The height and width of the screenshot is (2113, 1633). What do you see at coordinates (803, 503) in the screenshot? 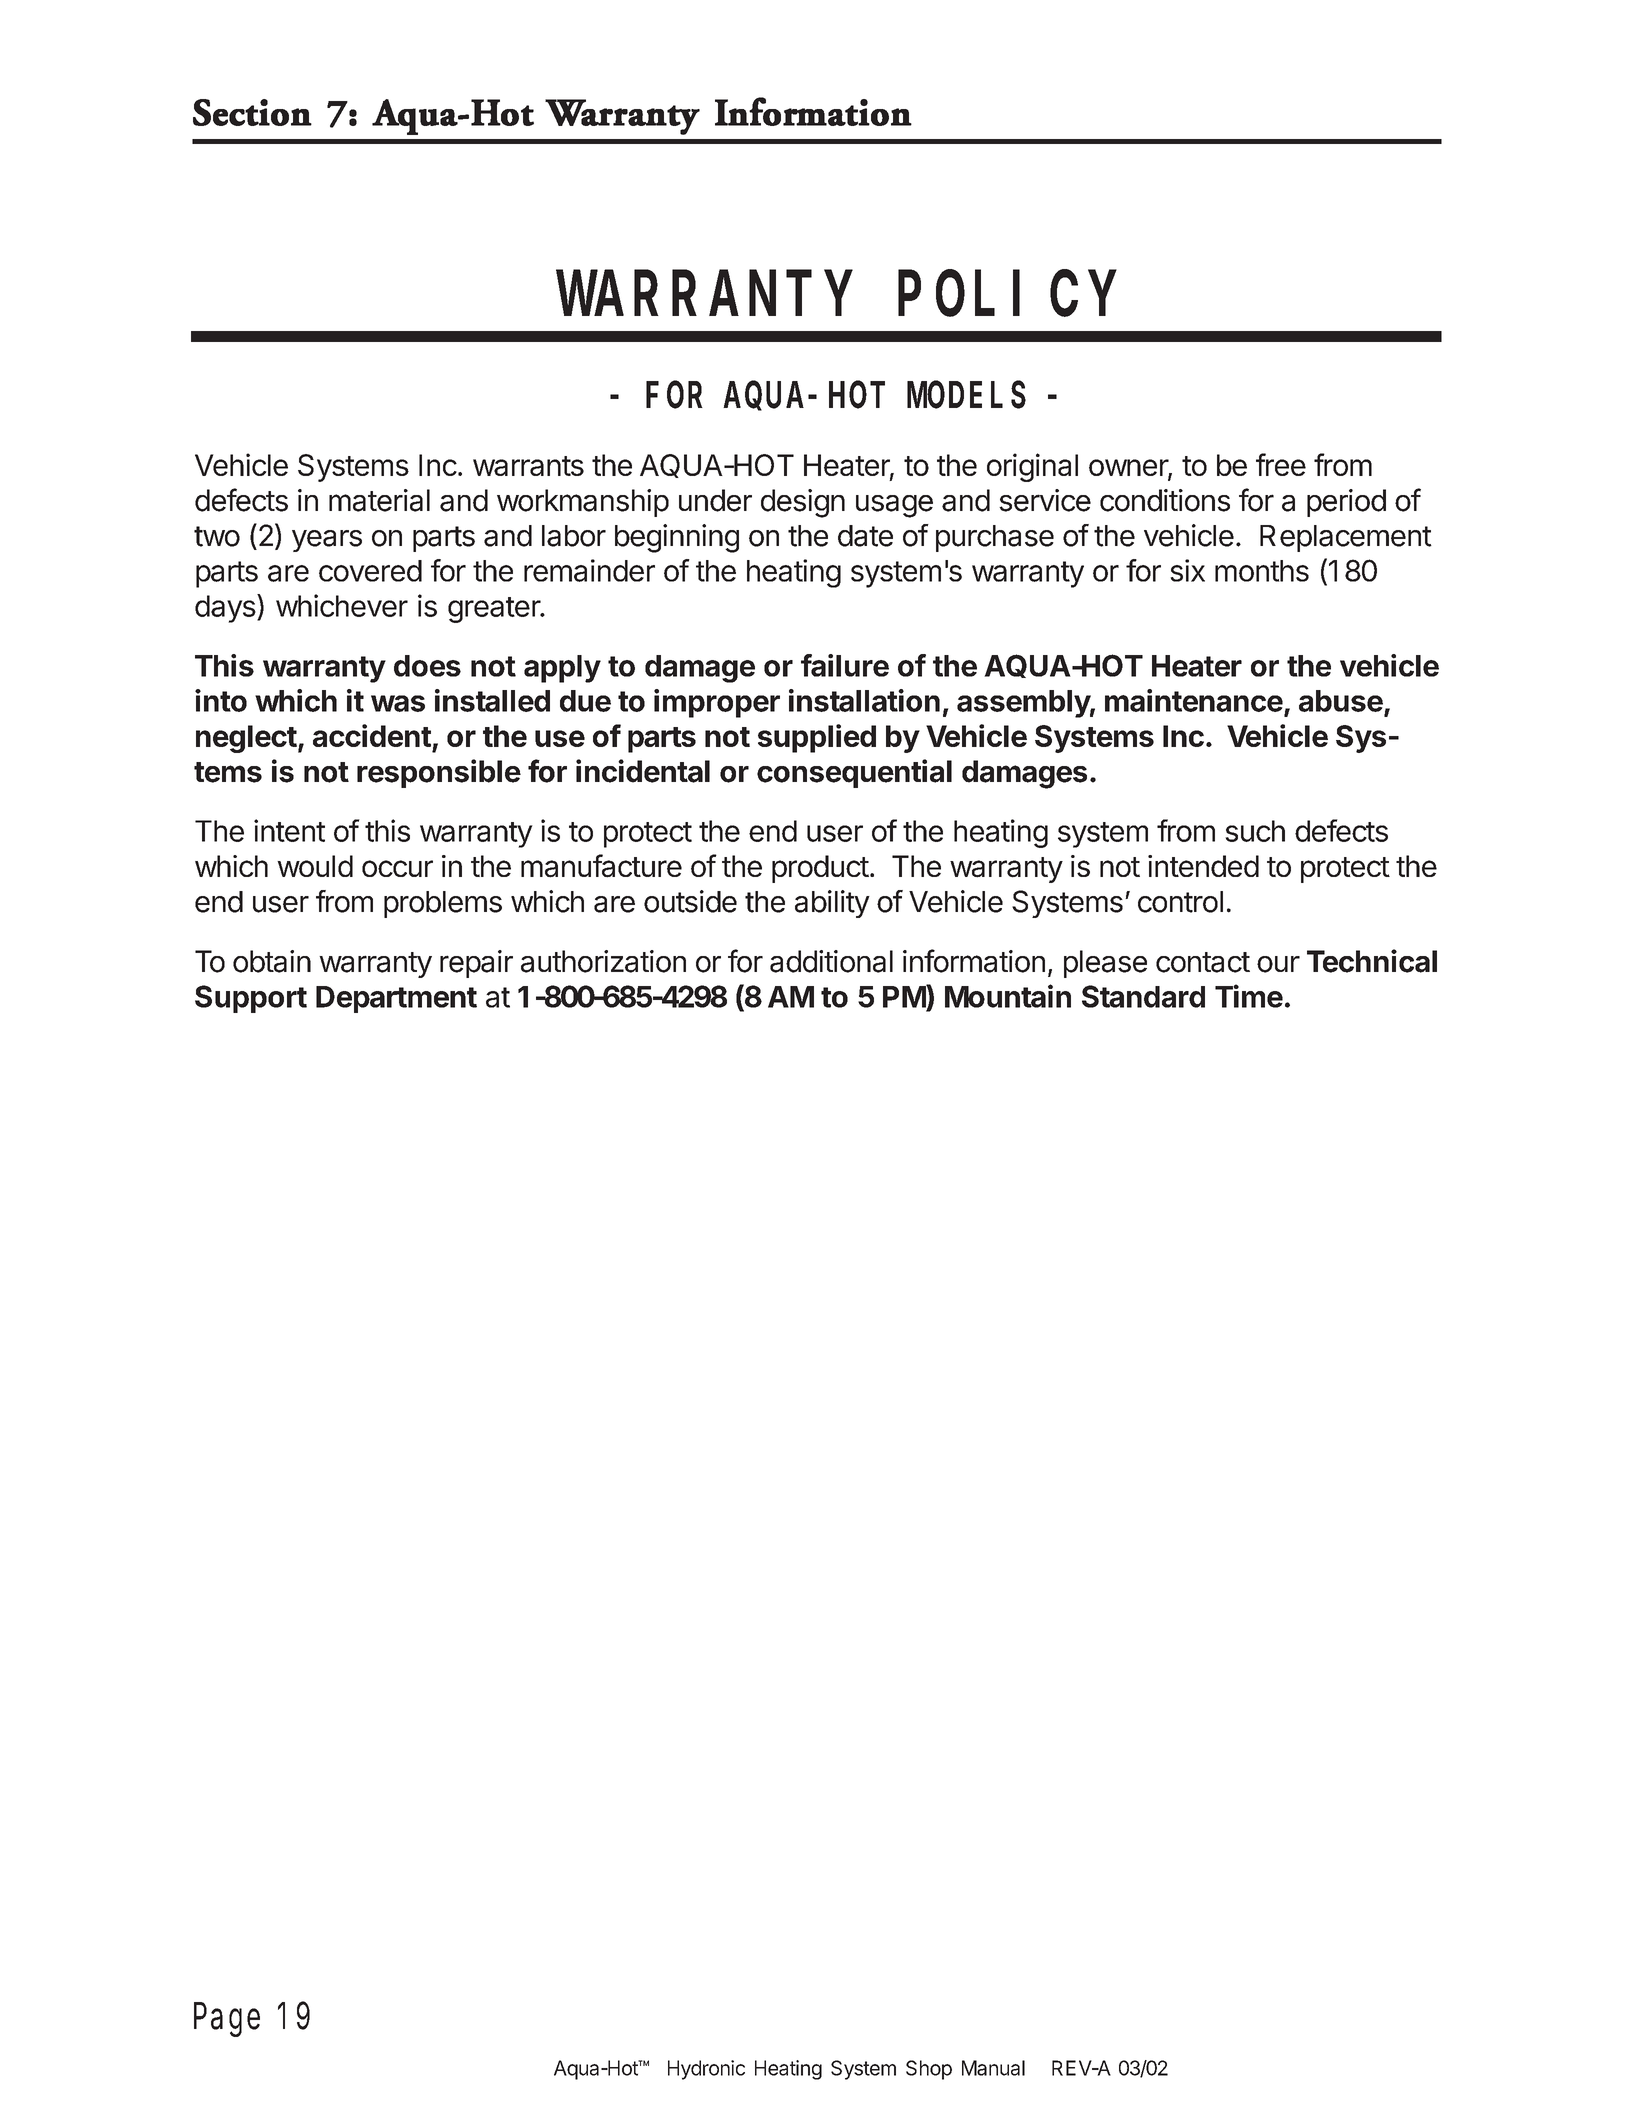
I see `design` at bounding box center [803, 503].
